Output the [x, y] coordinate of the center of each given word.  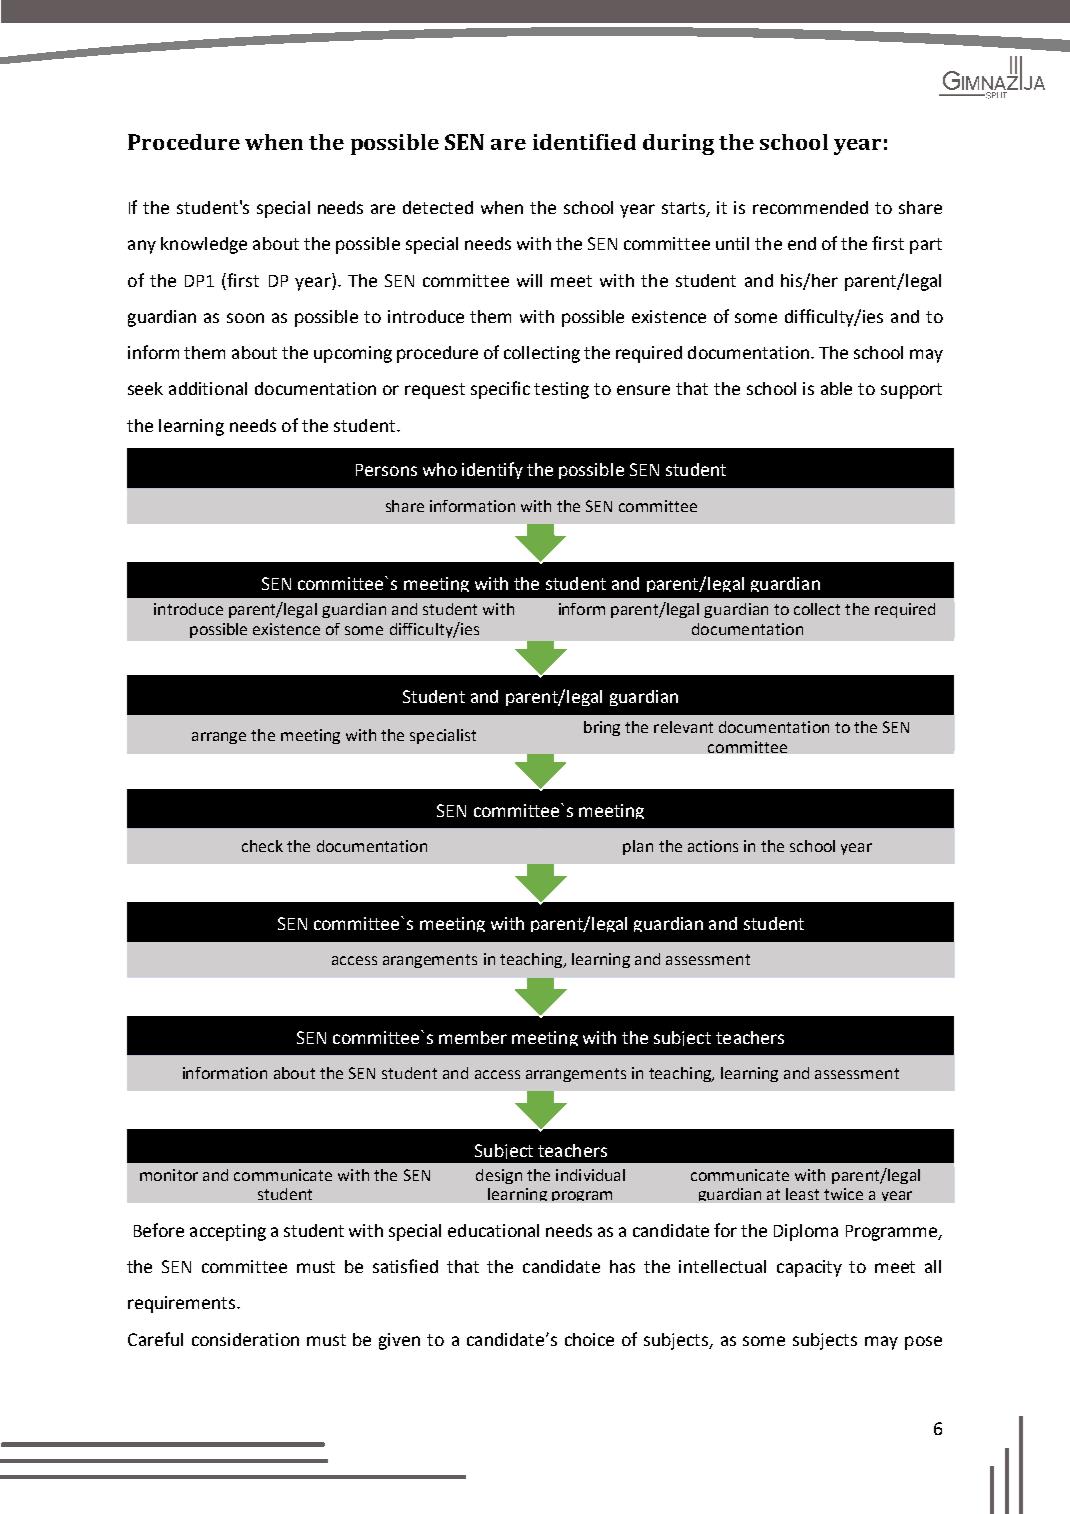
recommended [810, 207]
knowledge [204, 245]
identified [584, 142]
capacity [809, 1268]
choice [589, 1339]
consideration [245, 1339]
